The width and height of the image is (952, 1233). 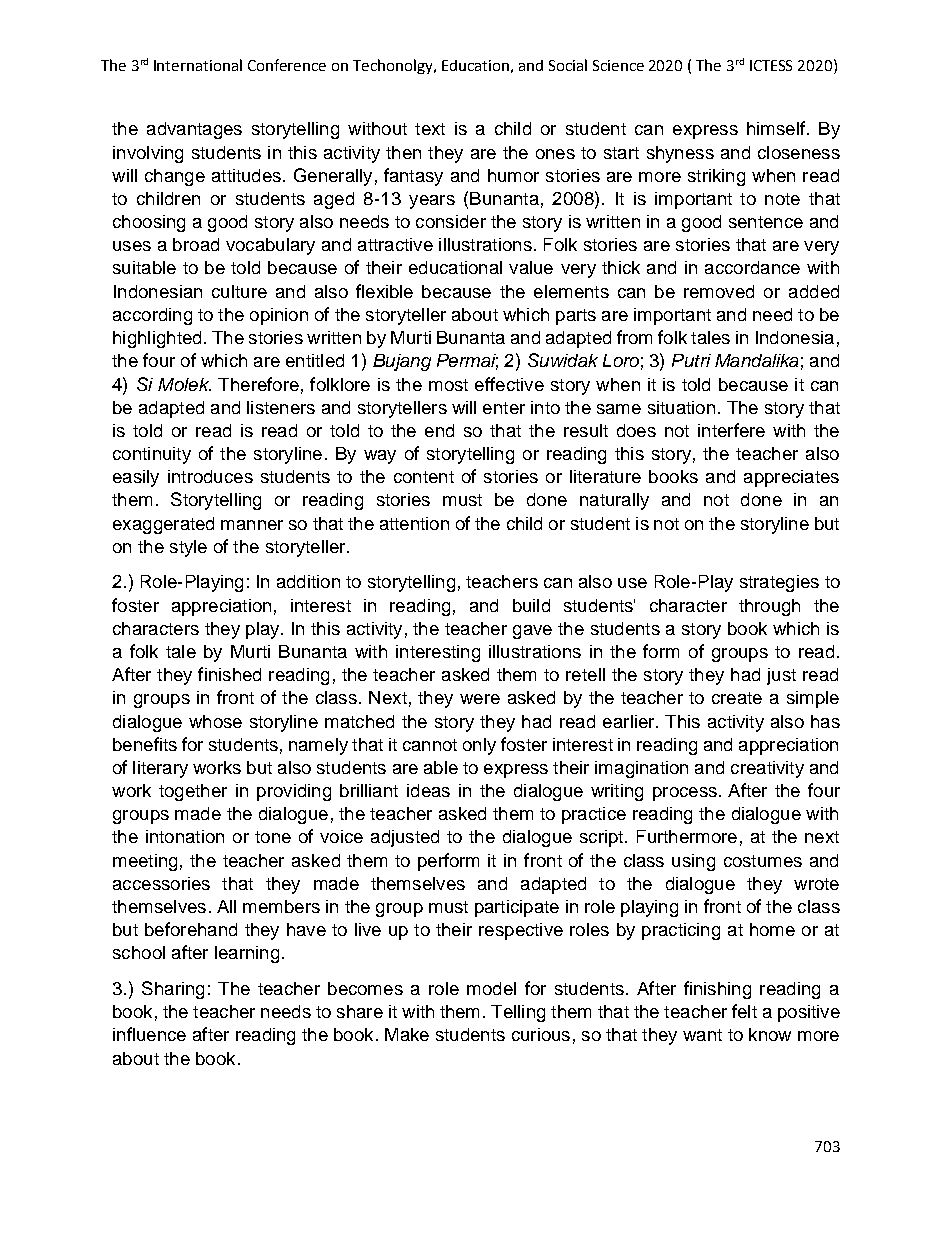 I want to click on himself, so click(x=776, y=128).
